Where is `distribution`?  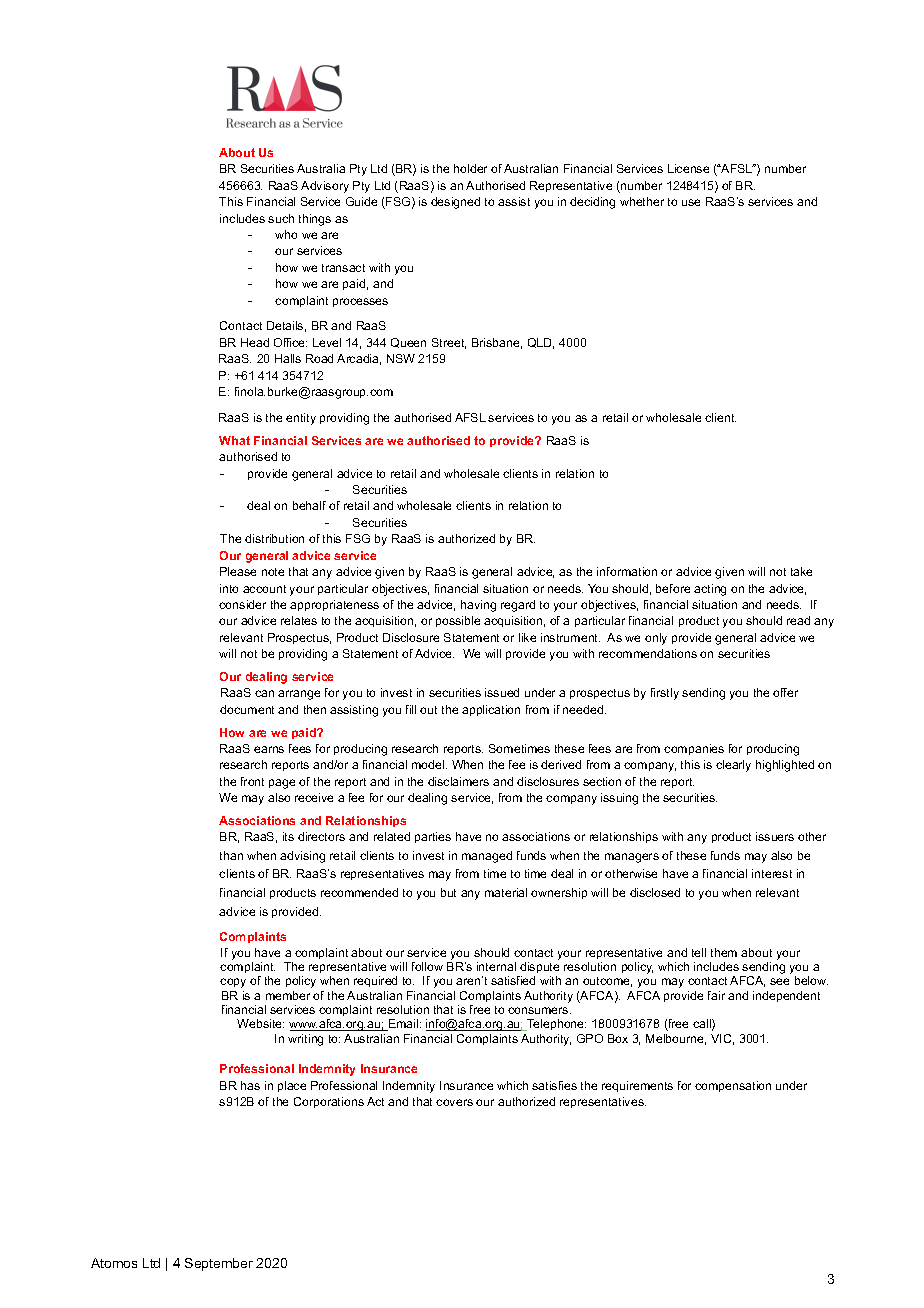 distribution is located at coordinates (274, 538).
